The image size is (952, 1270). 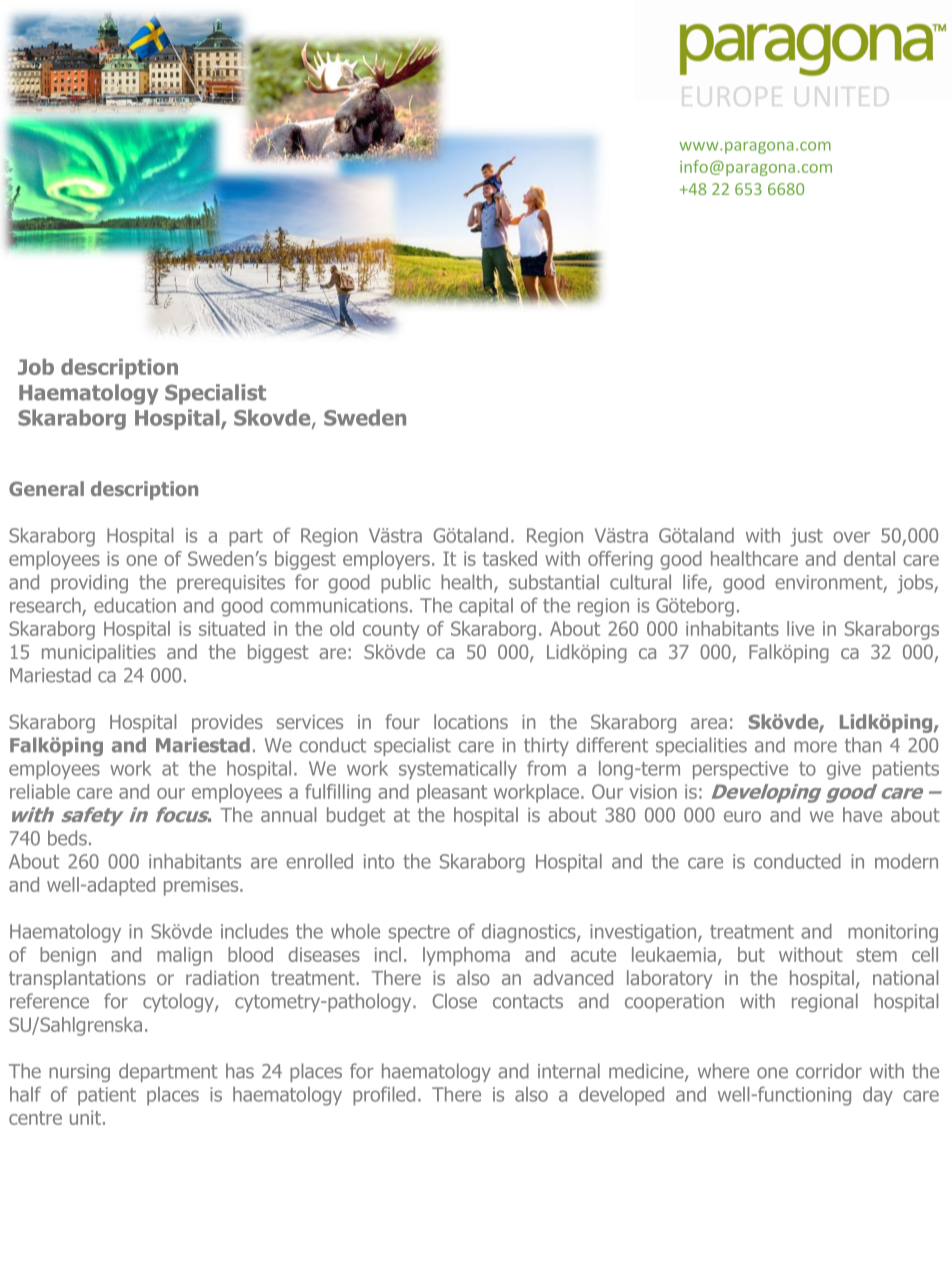 I want to click on Skovde, so click(x=273, y=418).
